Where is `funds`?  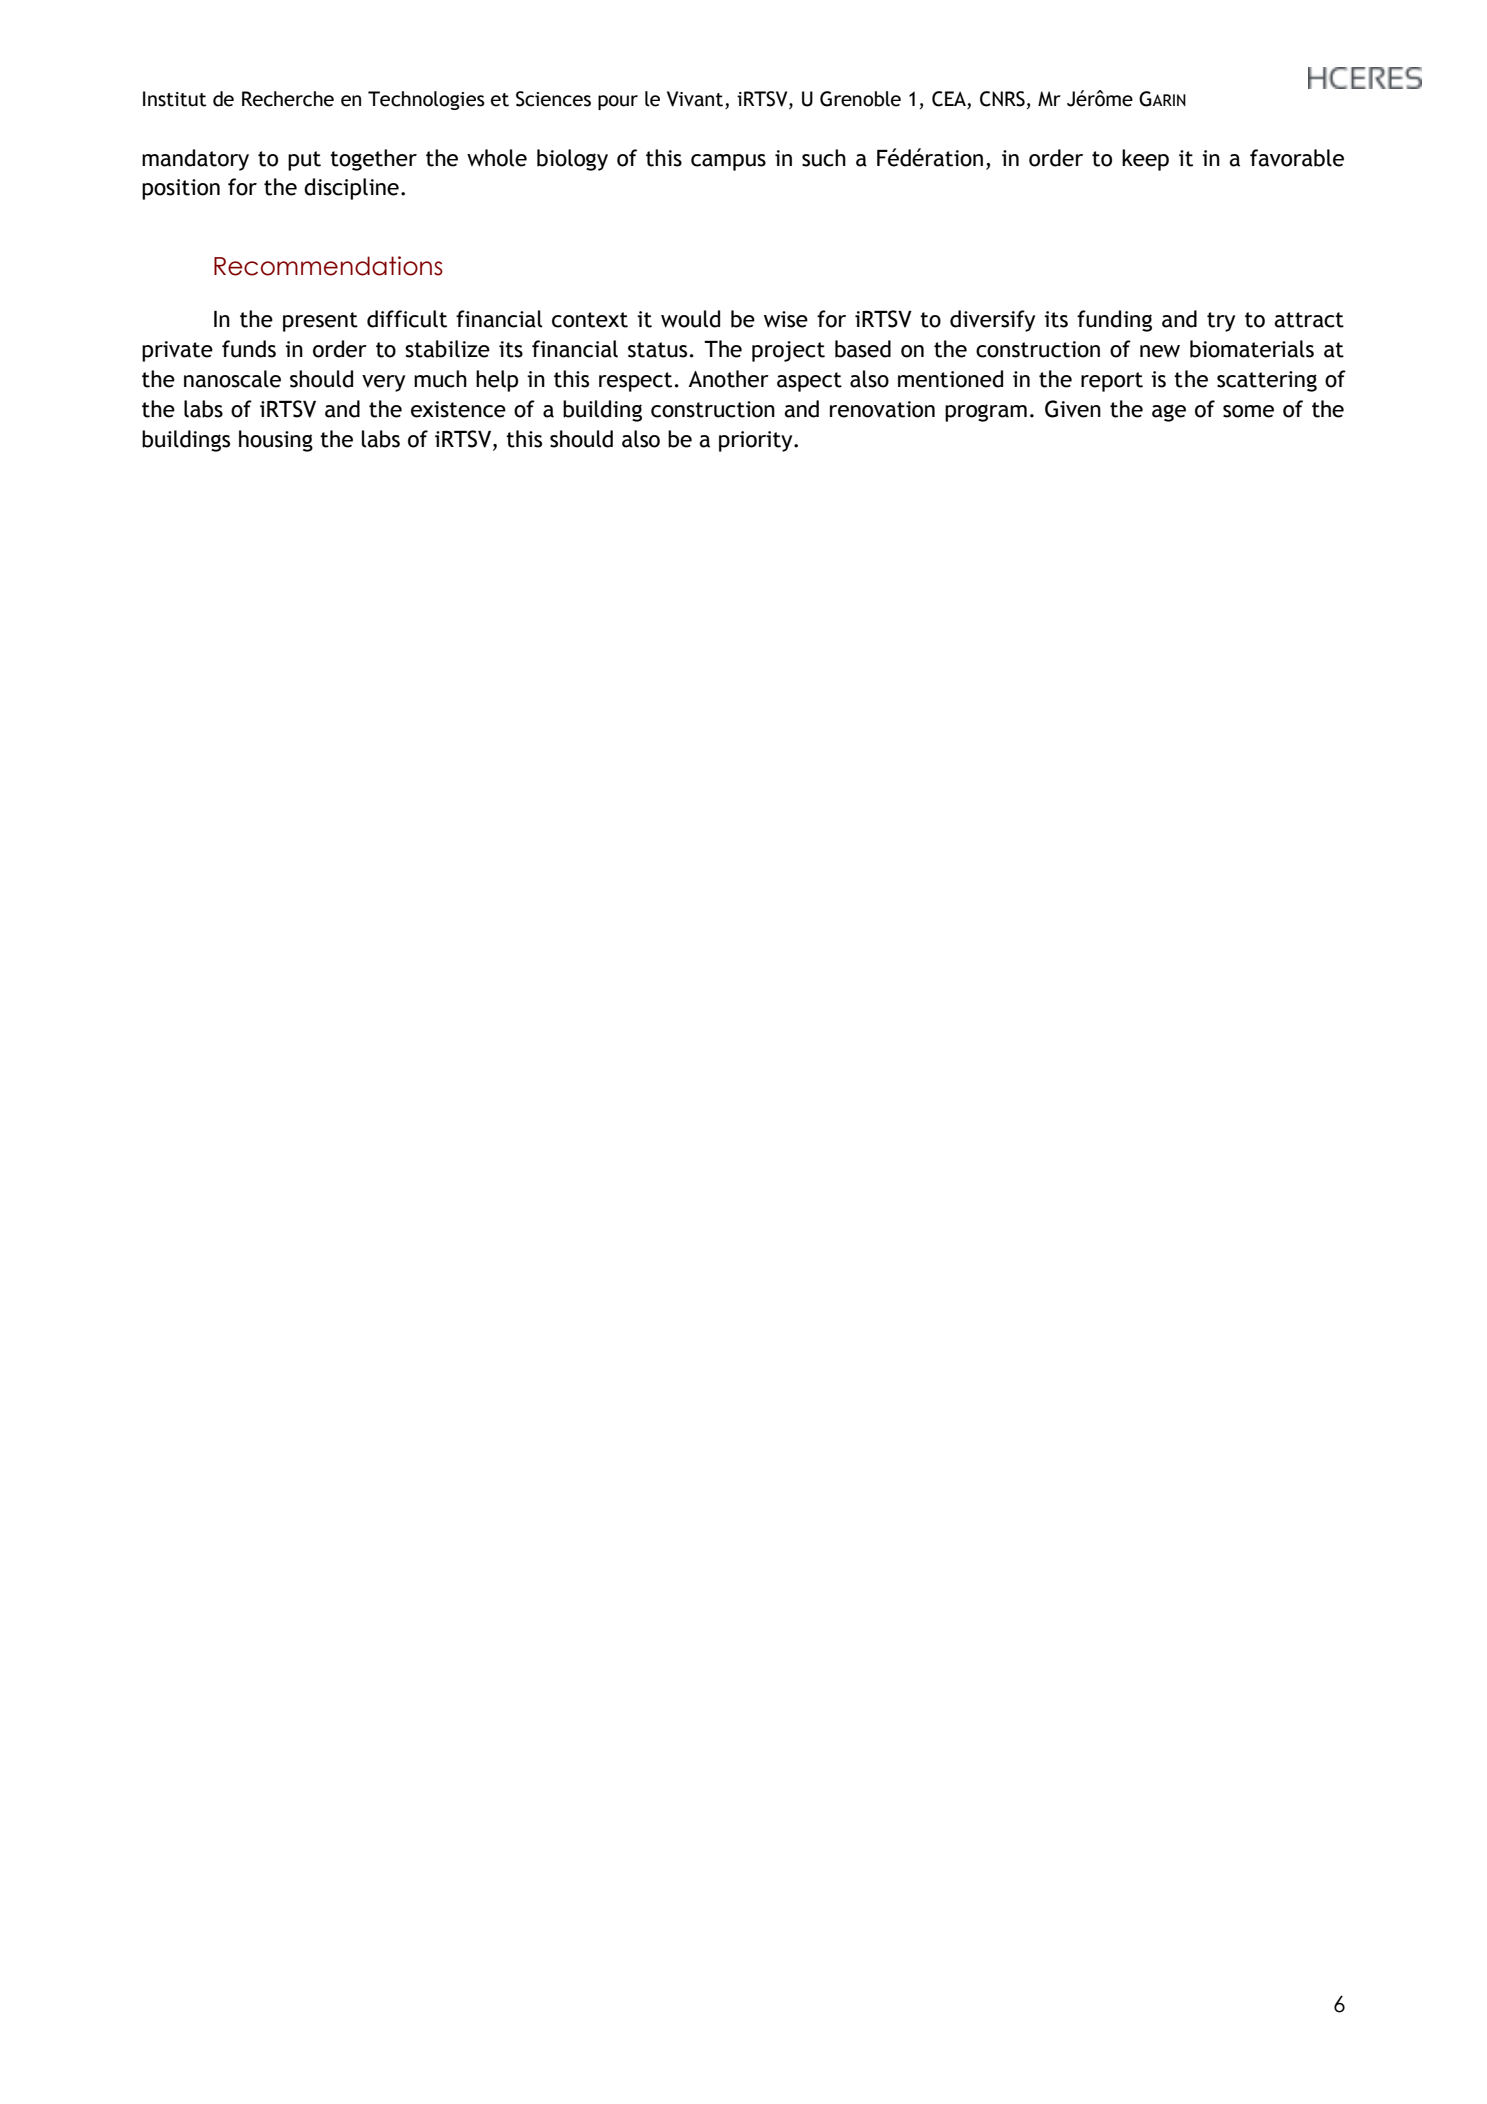
funds is located at coordinates (249, 349).
